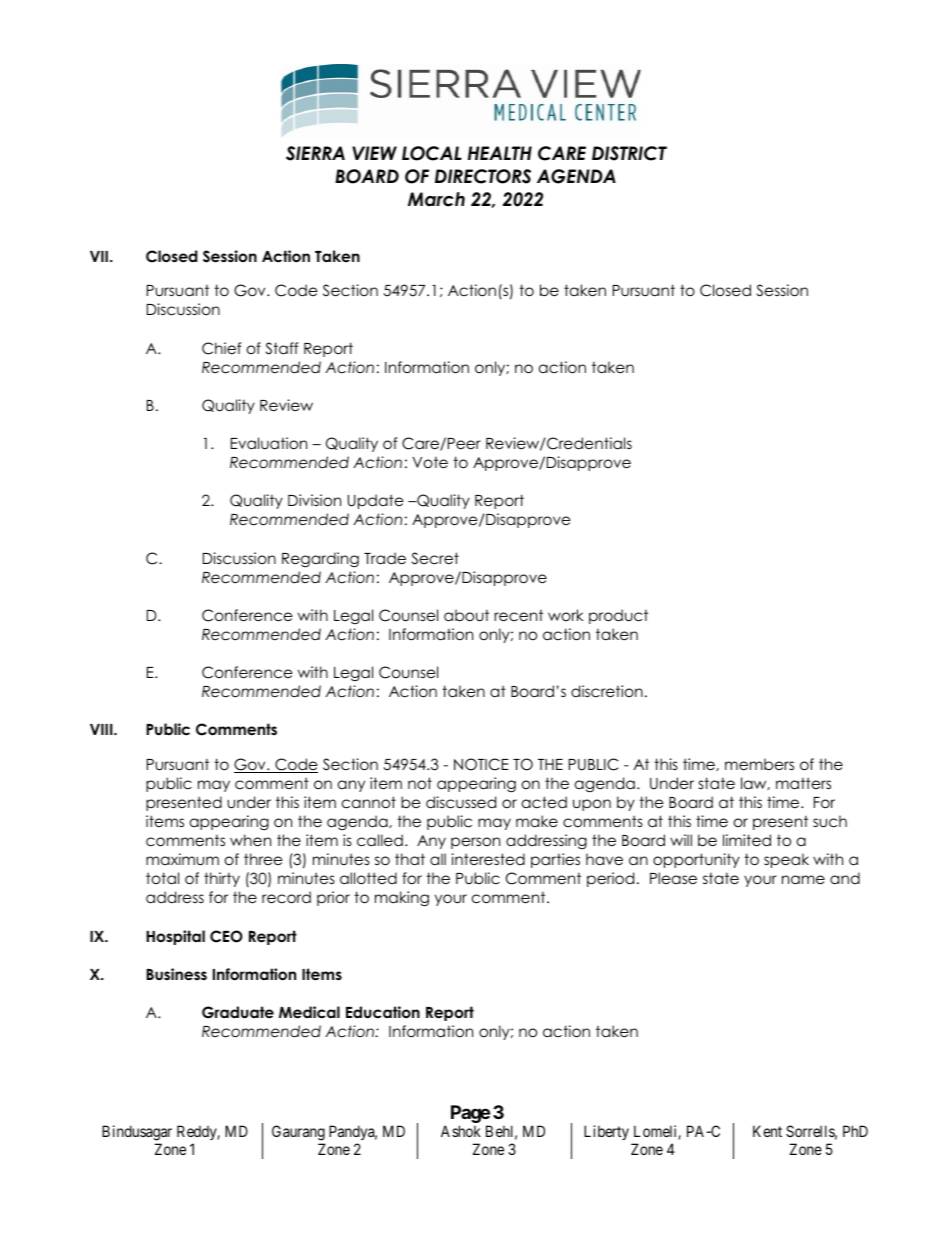  What do you see at coordinates (803, 880) in the screenshot?
I see `name` at bounding box center [803, 880].
